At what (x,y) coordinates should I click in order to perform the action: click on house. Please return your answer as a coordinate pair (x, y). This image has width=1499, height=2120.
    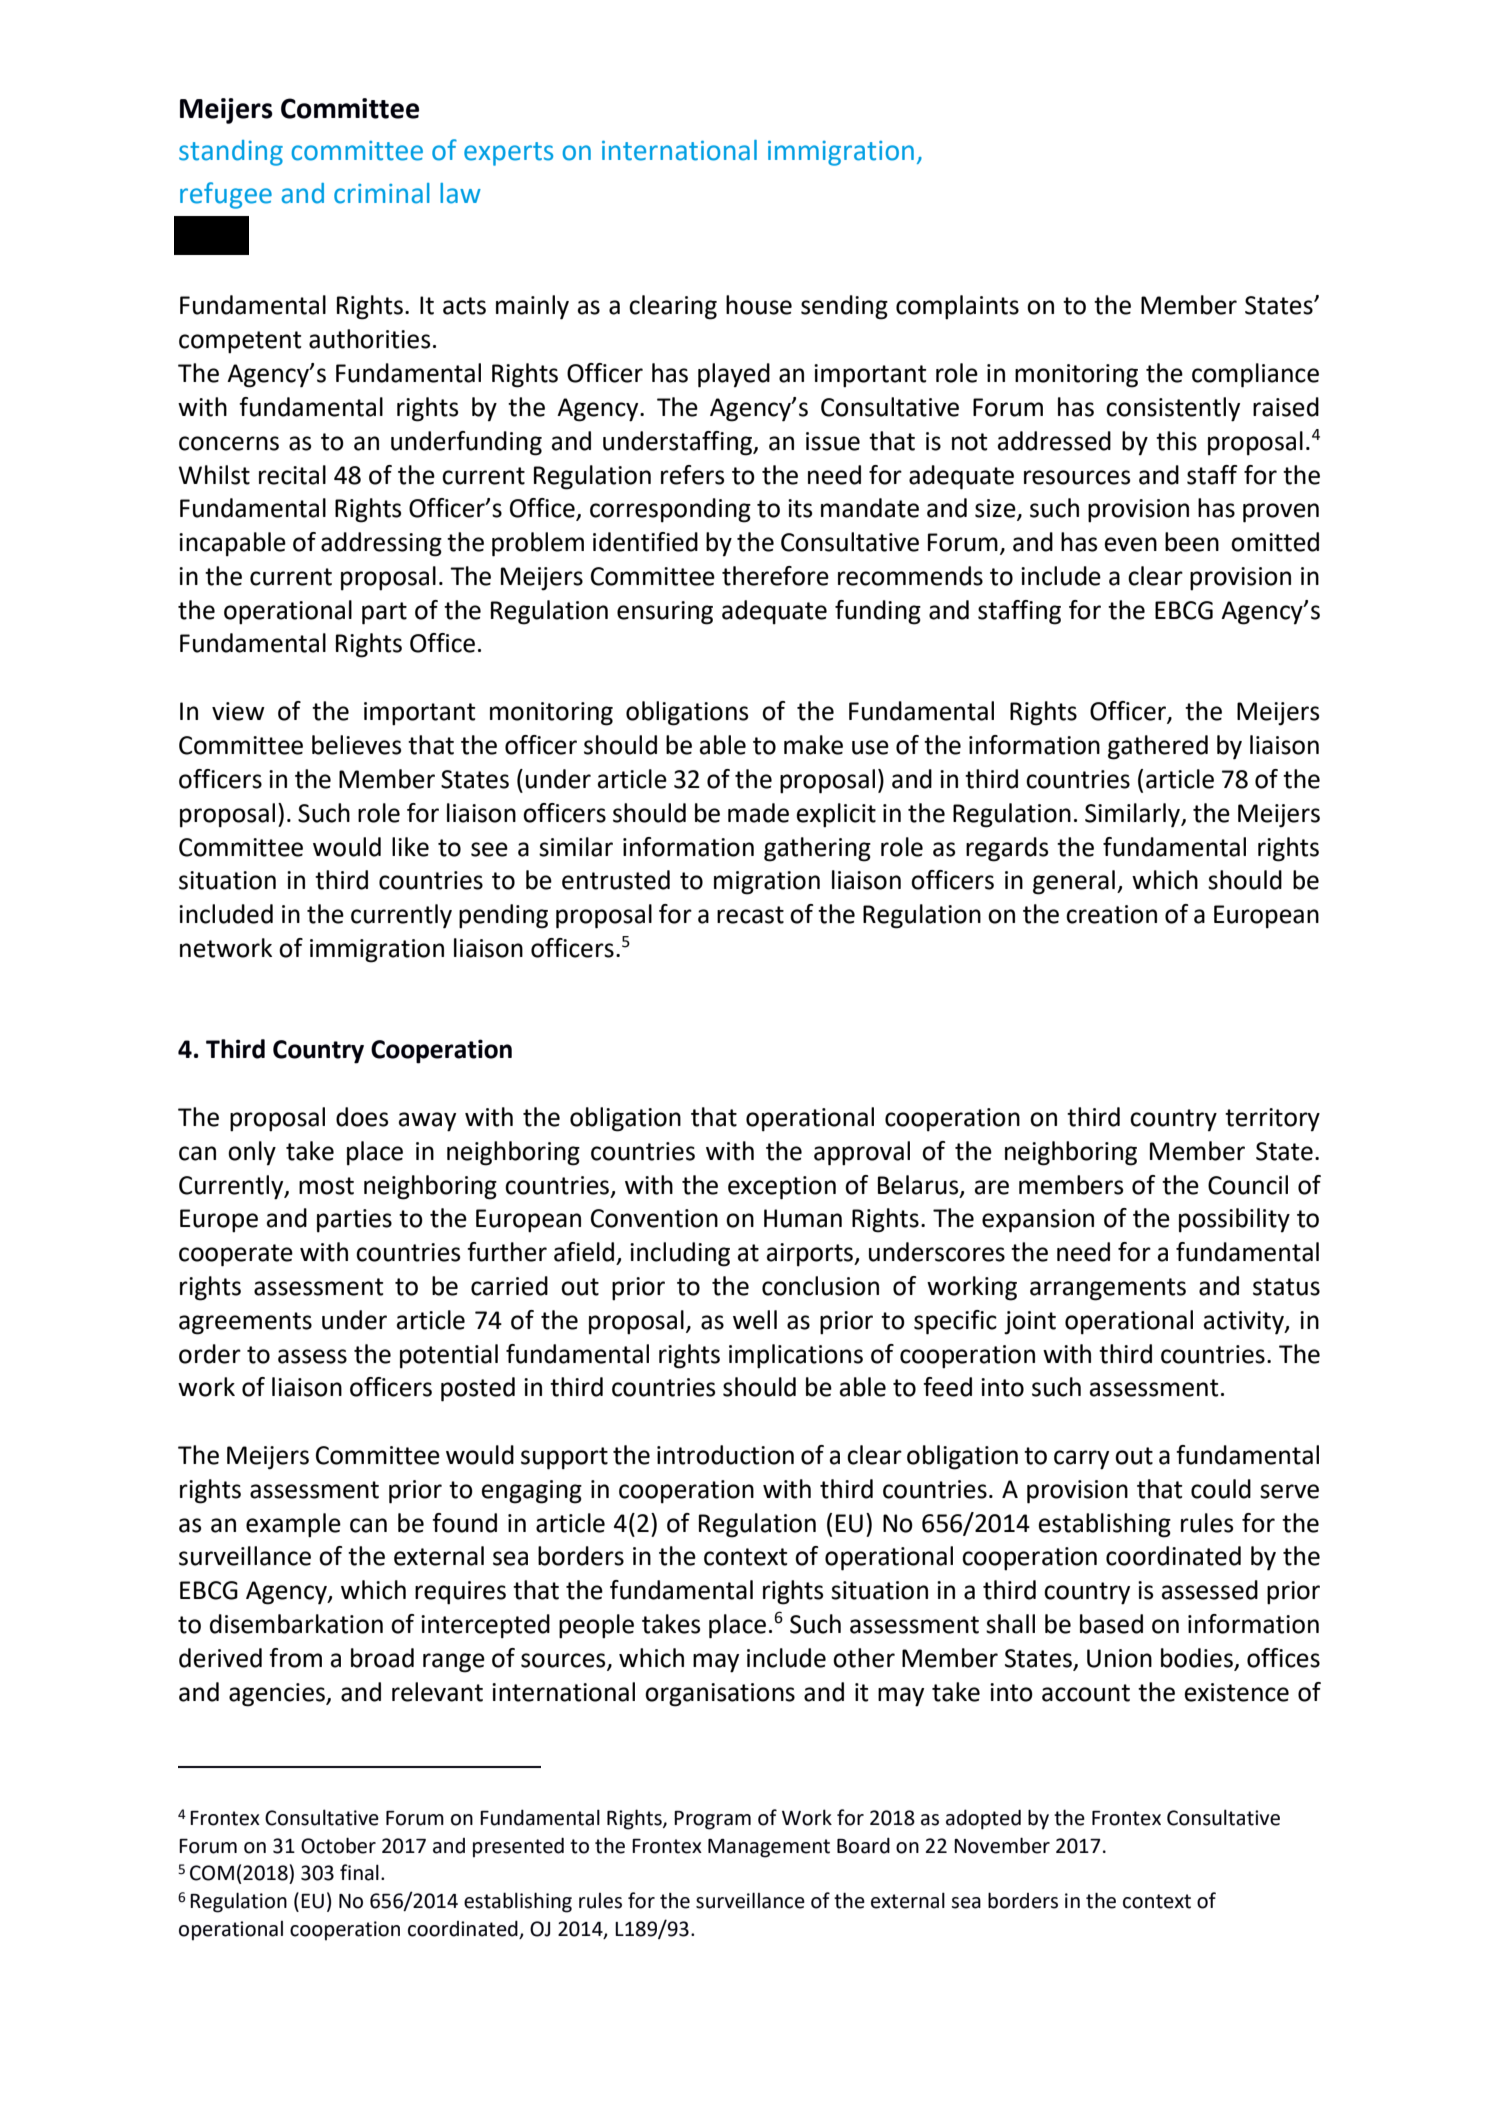
    Looking at the image, I should click on (759, 305).
